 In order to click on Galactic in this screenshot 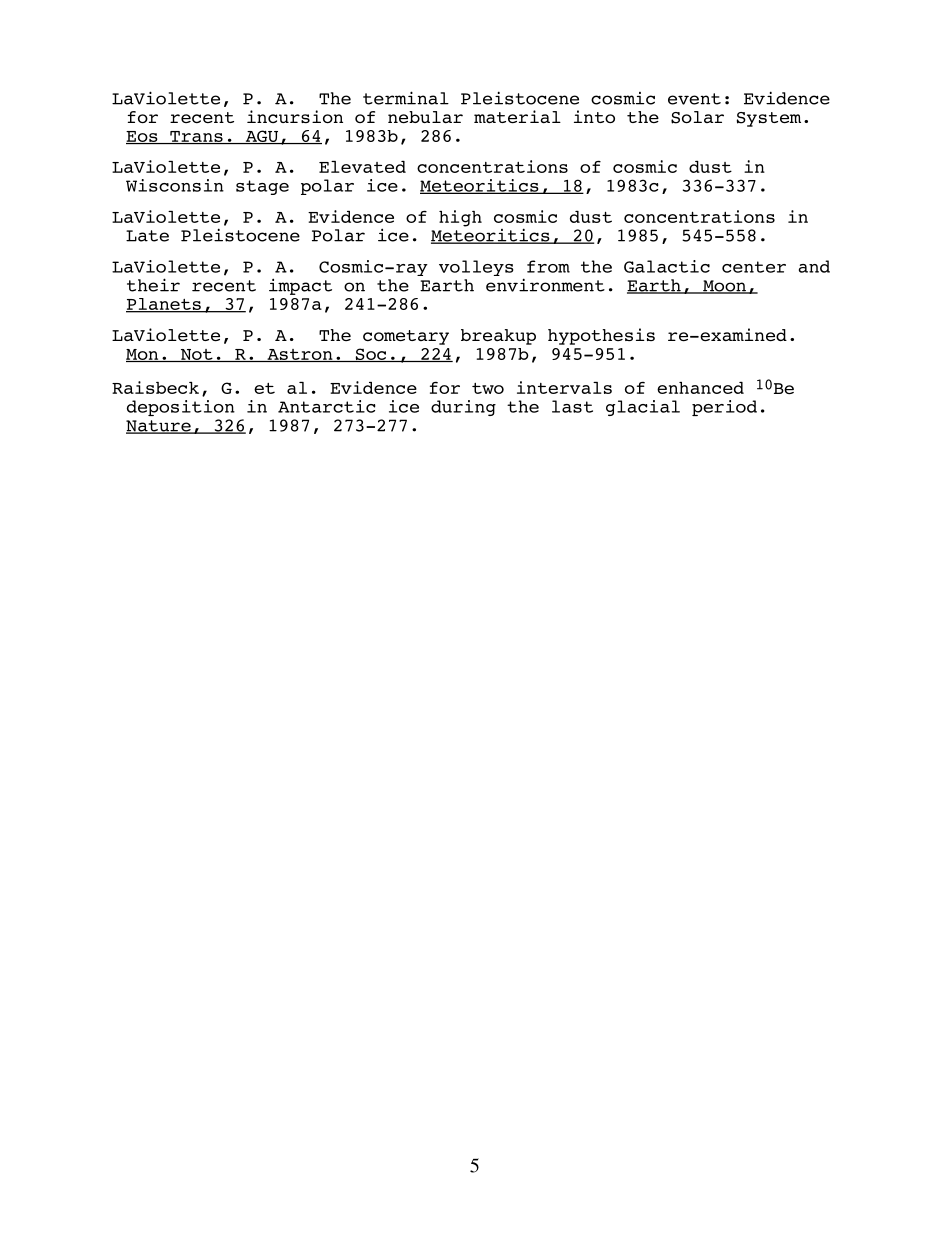, I will do `click(667, 266)`.
